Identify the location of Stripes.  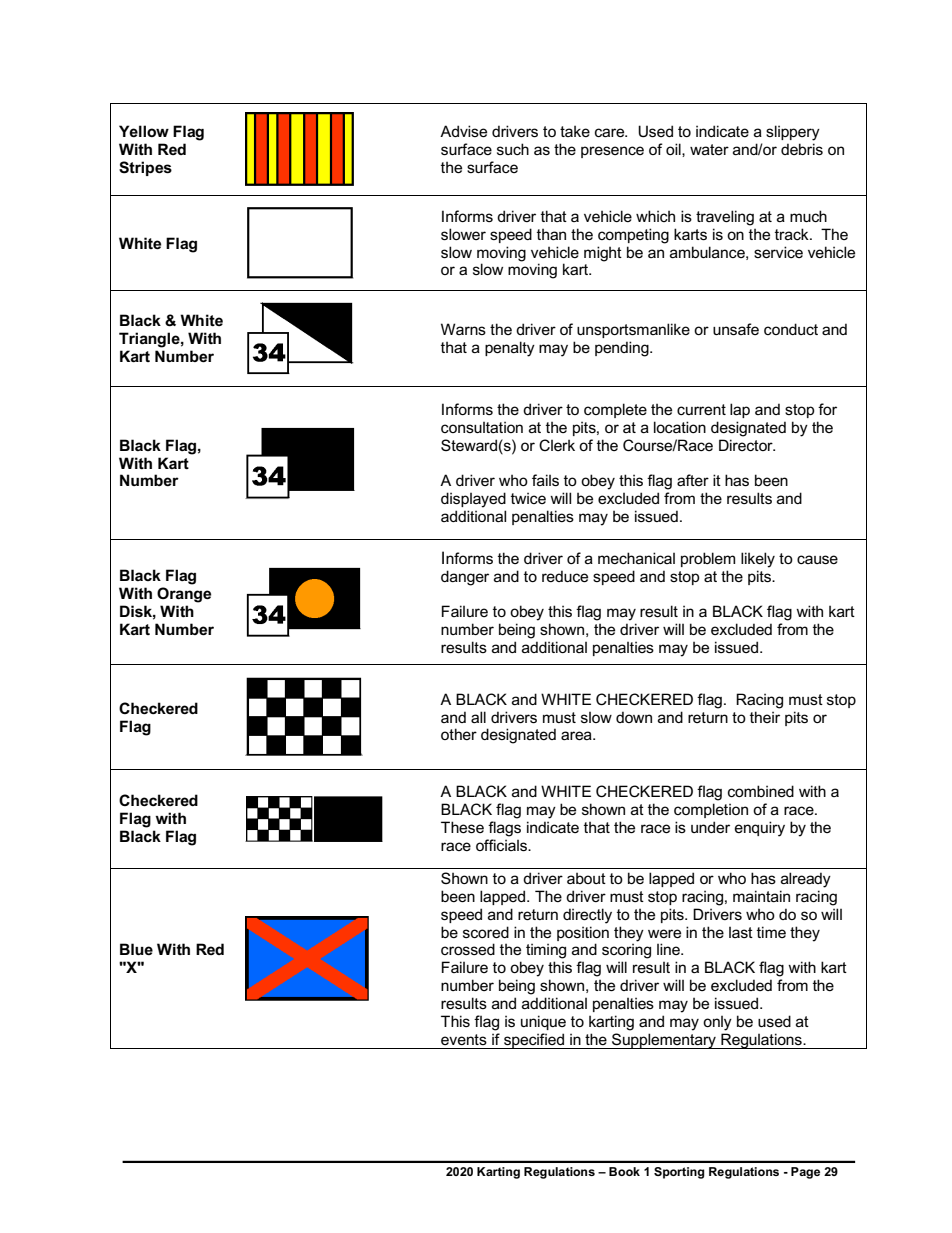
(145, 168).
